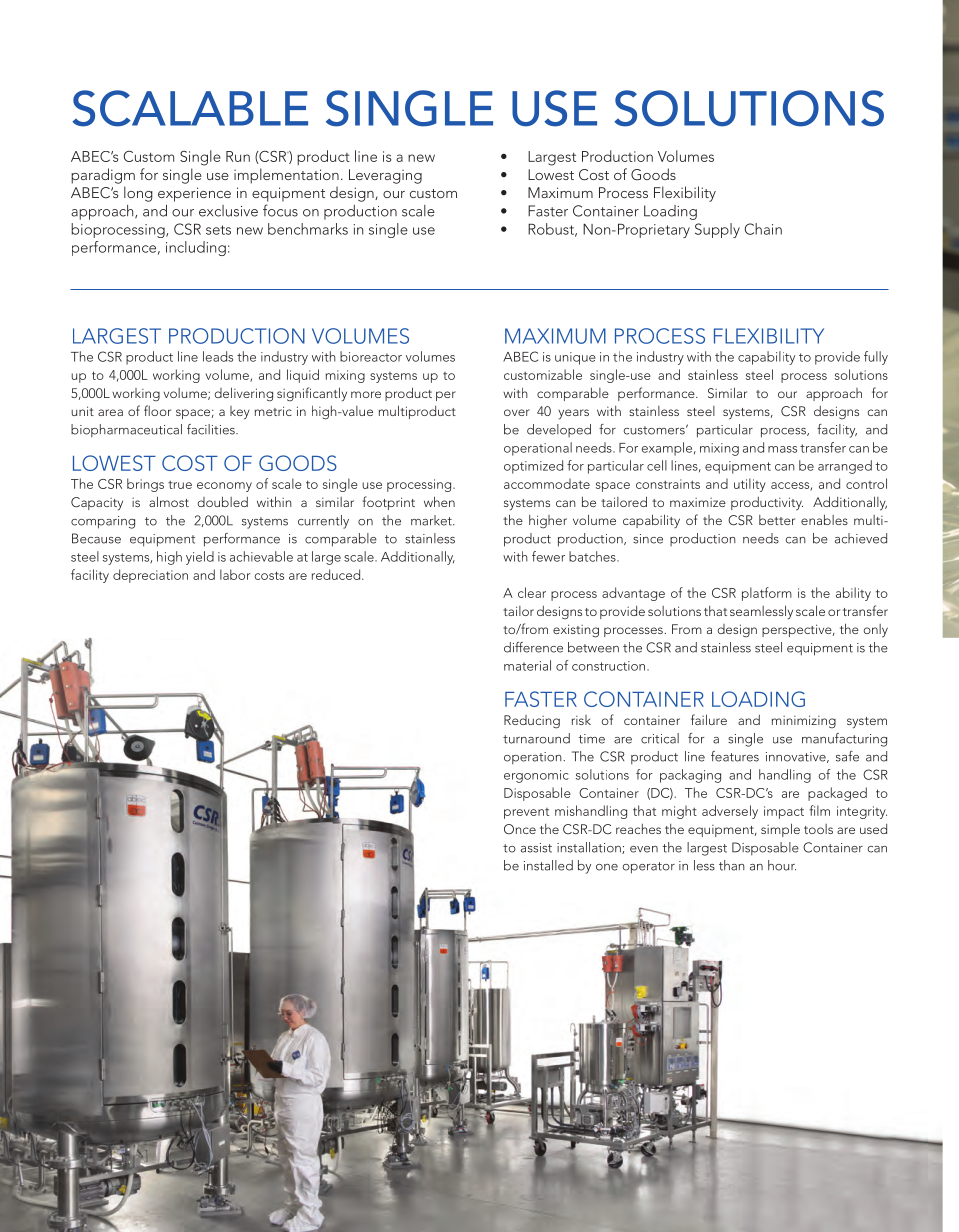 The height and width of the image is (1232, 959). I want to click on over, so click(517, 412).
